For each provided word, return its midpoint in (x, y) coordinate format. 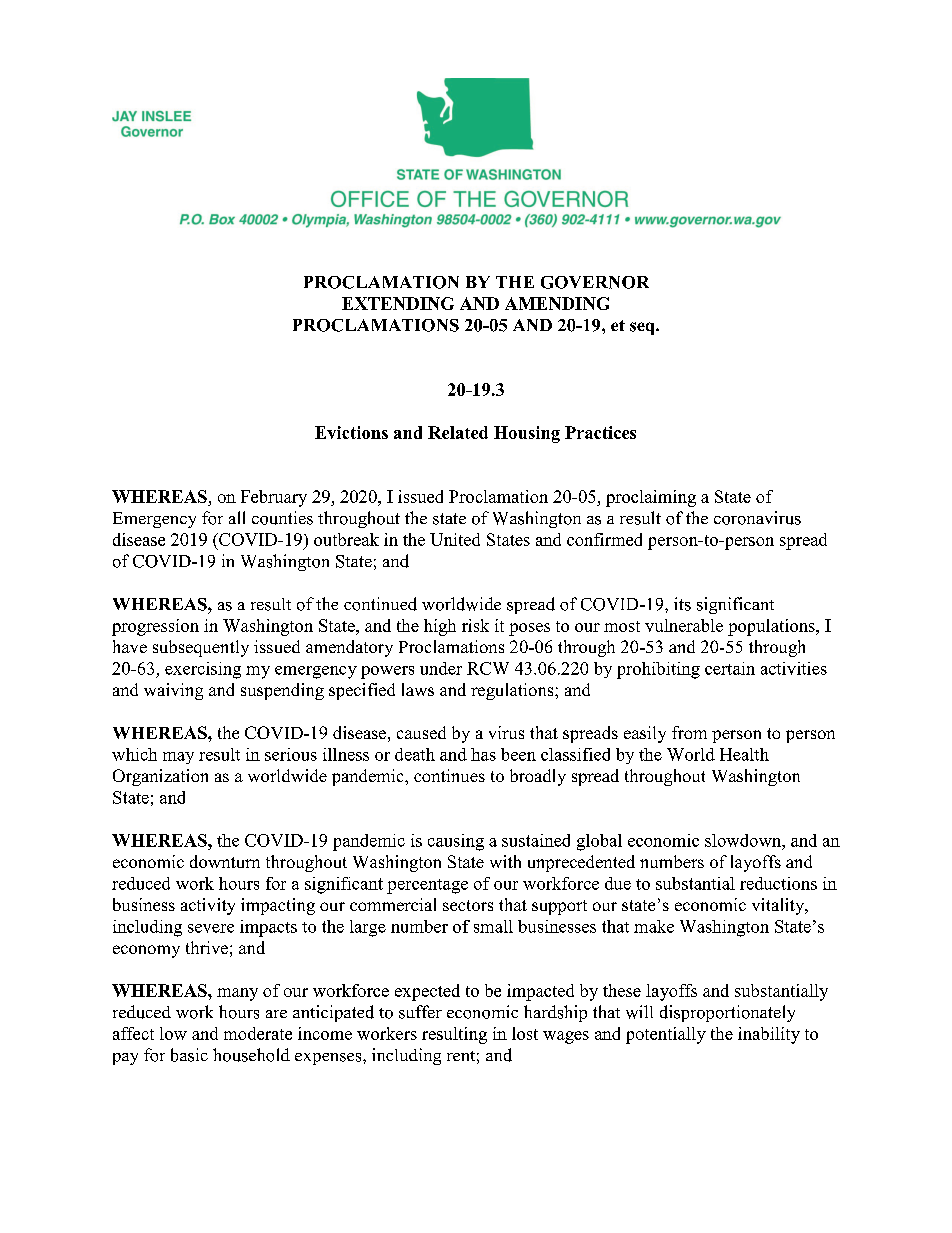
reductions (778, 883)
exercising (203, 670)
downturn (225, 861)
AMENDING (557, 303)
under (441, 668)
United (455, 539)
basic (189, 1055)
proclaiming (651, 498)
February (274, 498)
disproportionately (727, 1013)
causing (456, 842)
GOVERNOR (595, 282)
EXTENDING (398, 303)
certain (730, 668)
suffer (420, 1012)
